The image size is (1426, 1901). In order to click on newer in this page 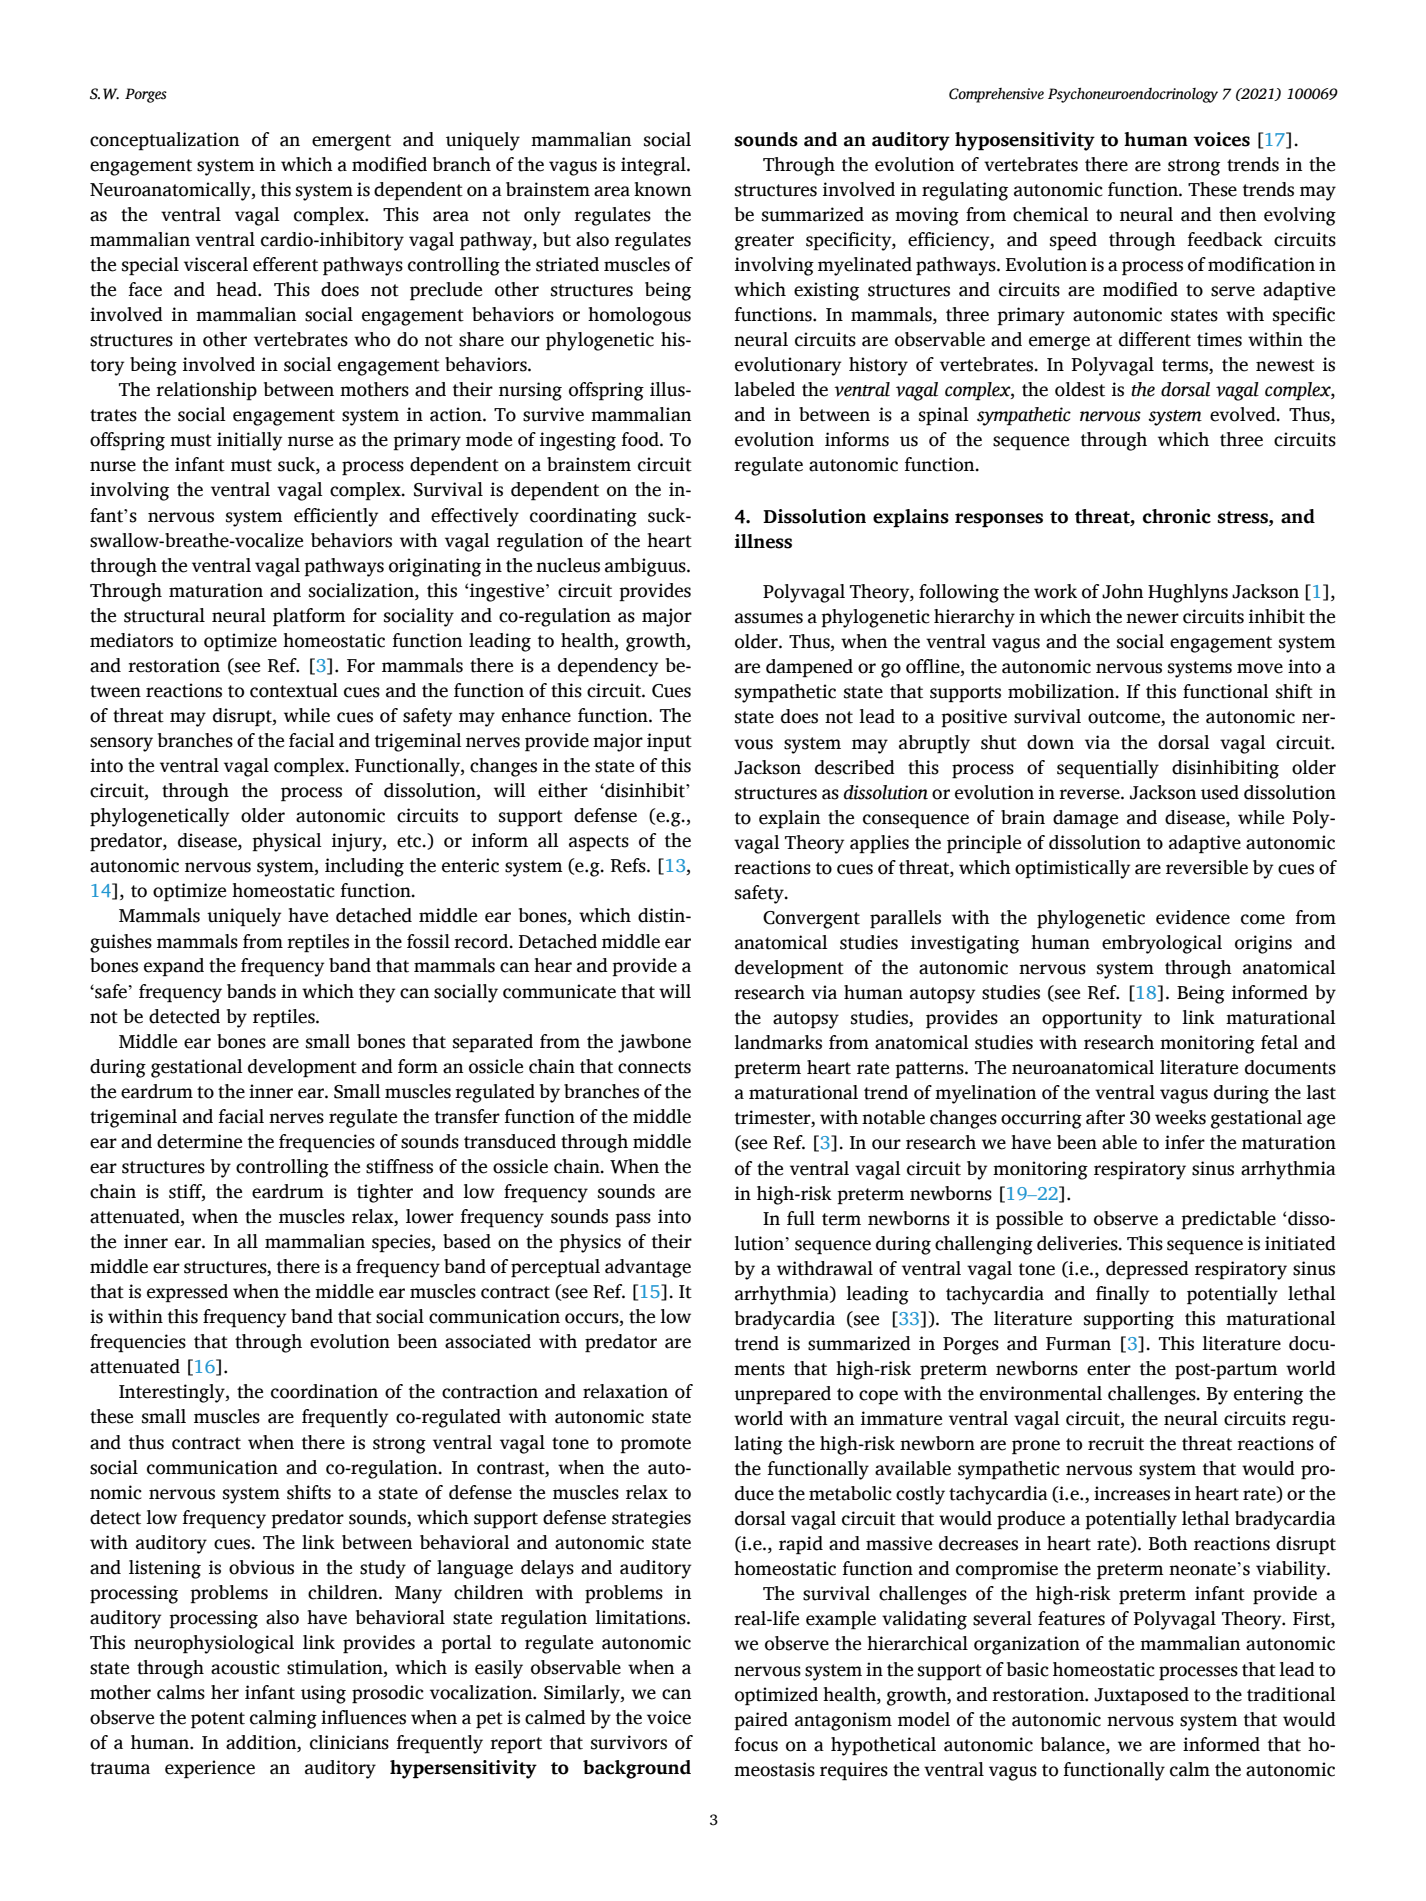, I will do `click(1152, 618)`.
